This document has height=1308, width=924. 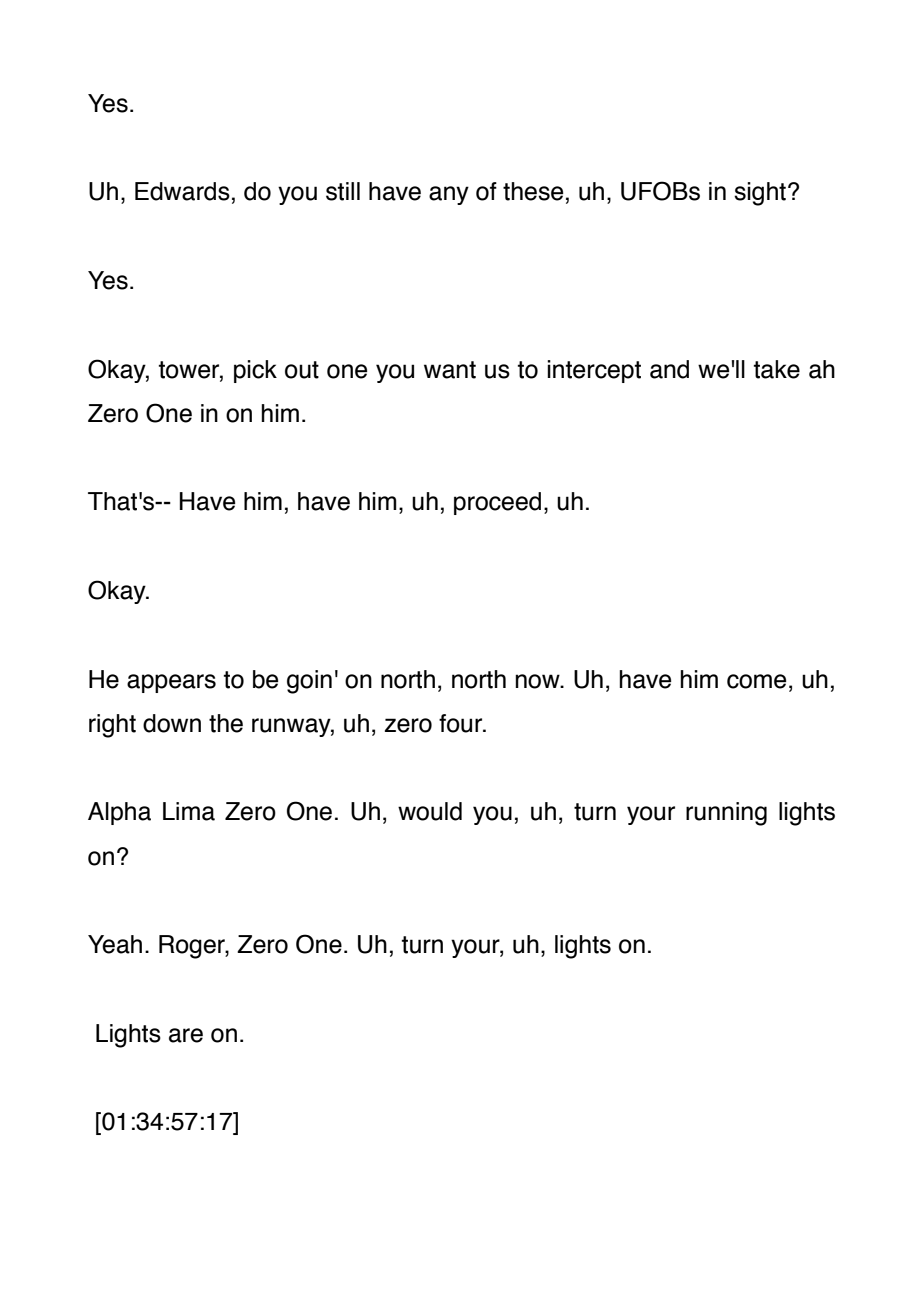 What do you see at coordinates (186, 1035) in the document?
I see `are` at bounding box center [186, 1035].
